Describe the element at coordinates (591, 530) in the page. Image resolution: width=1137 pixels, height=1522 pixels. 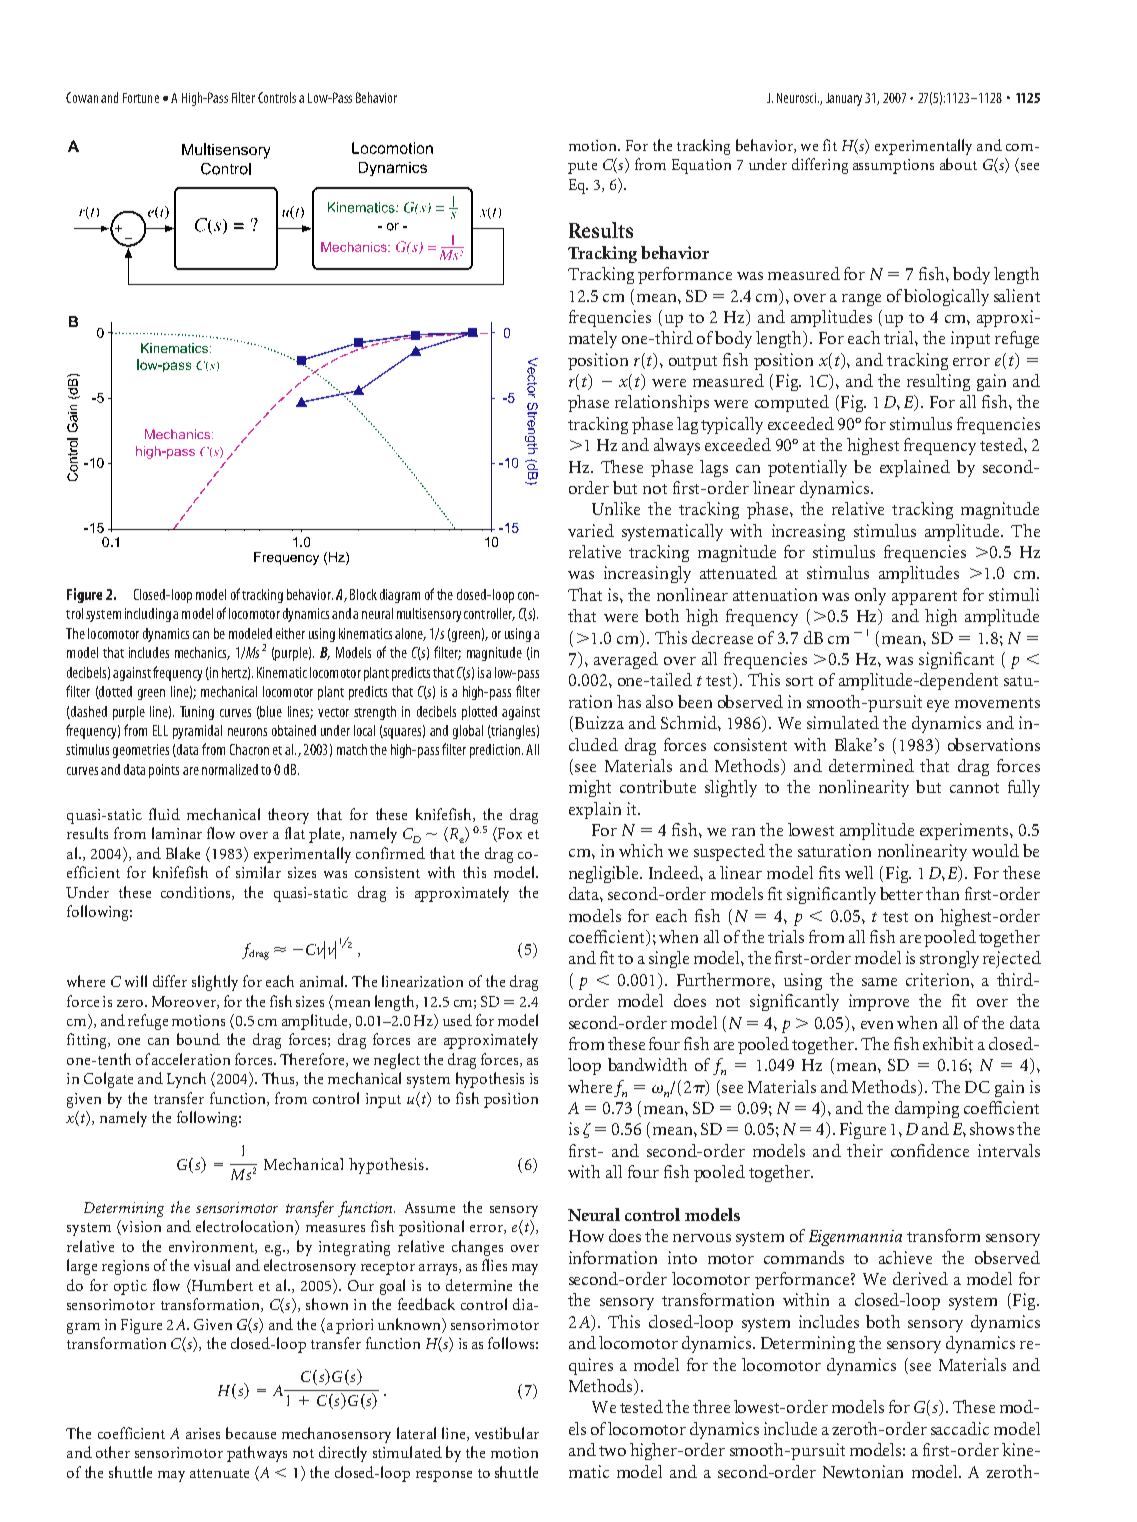
I see `varied` at that location.
